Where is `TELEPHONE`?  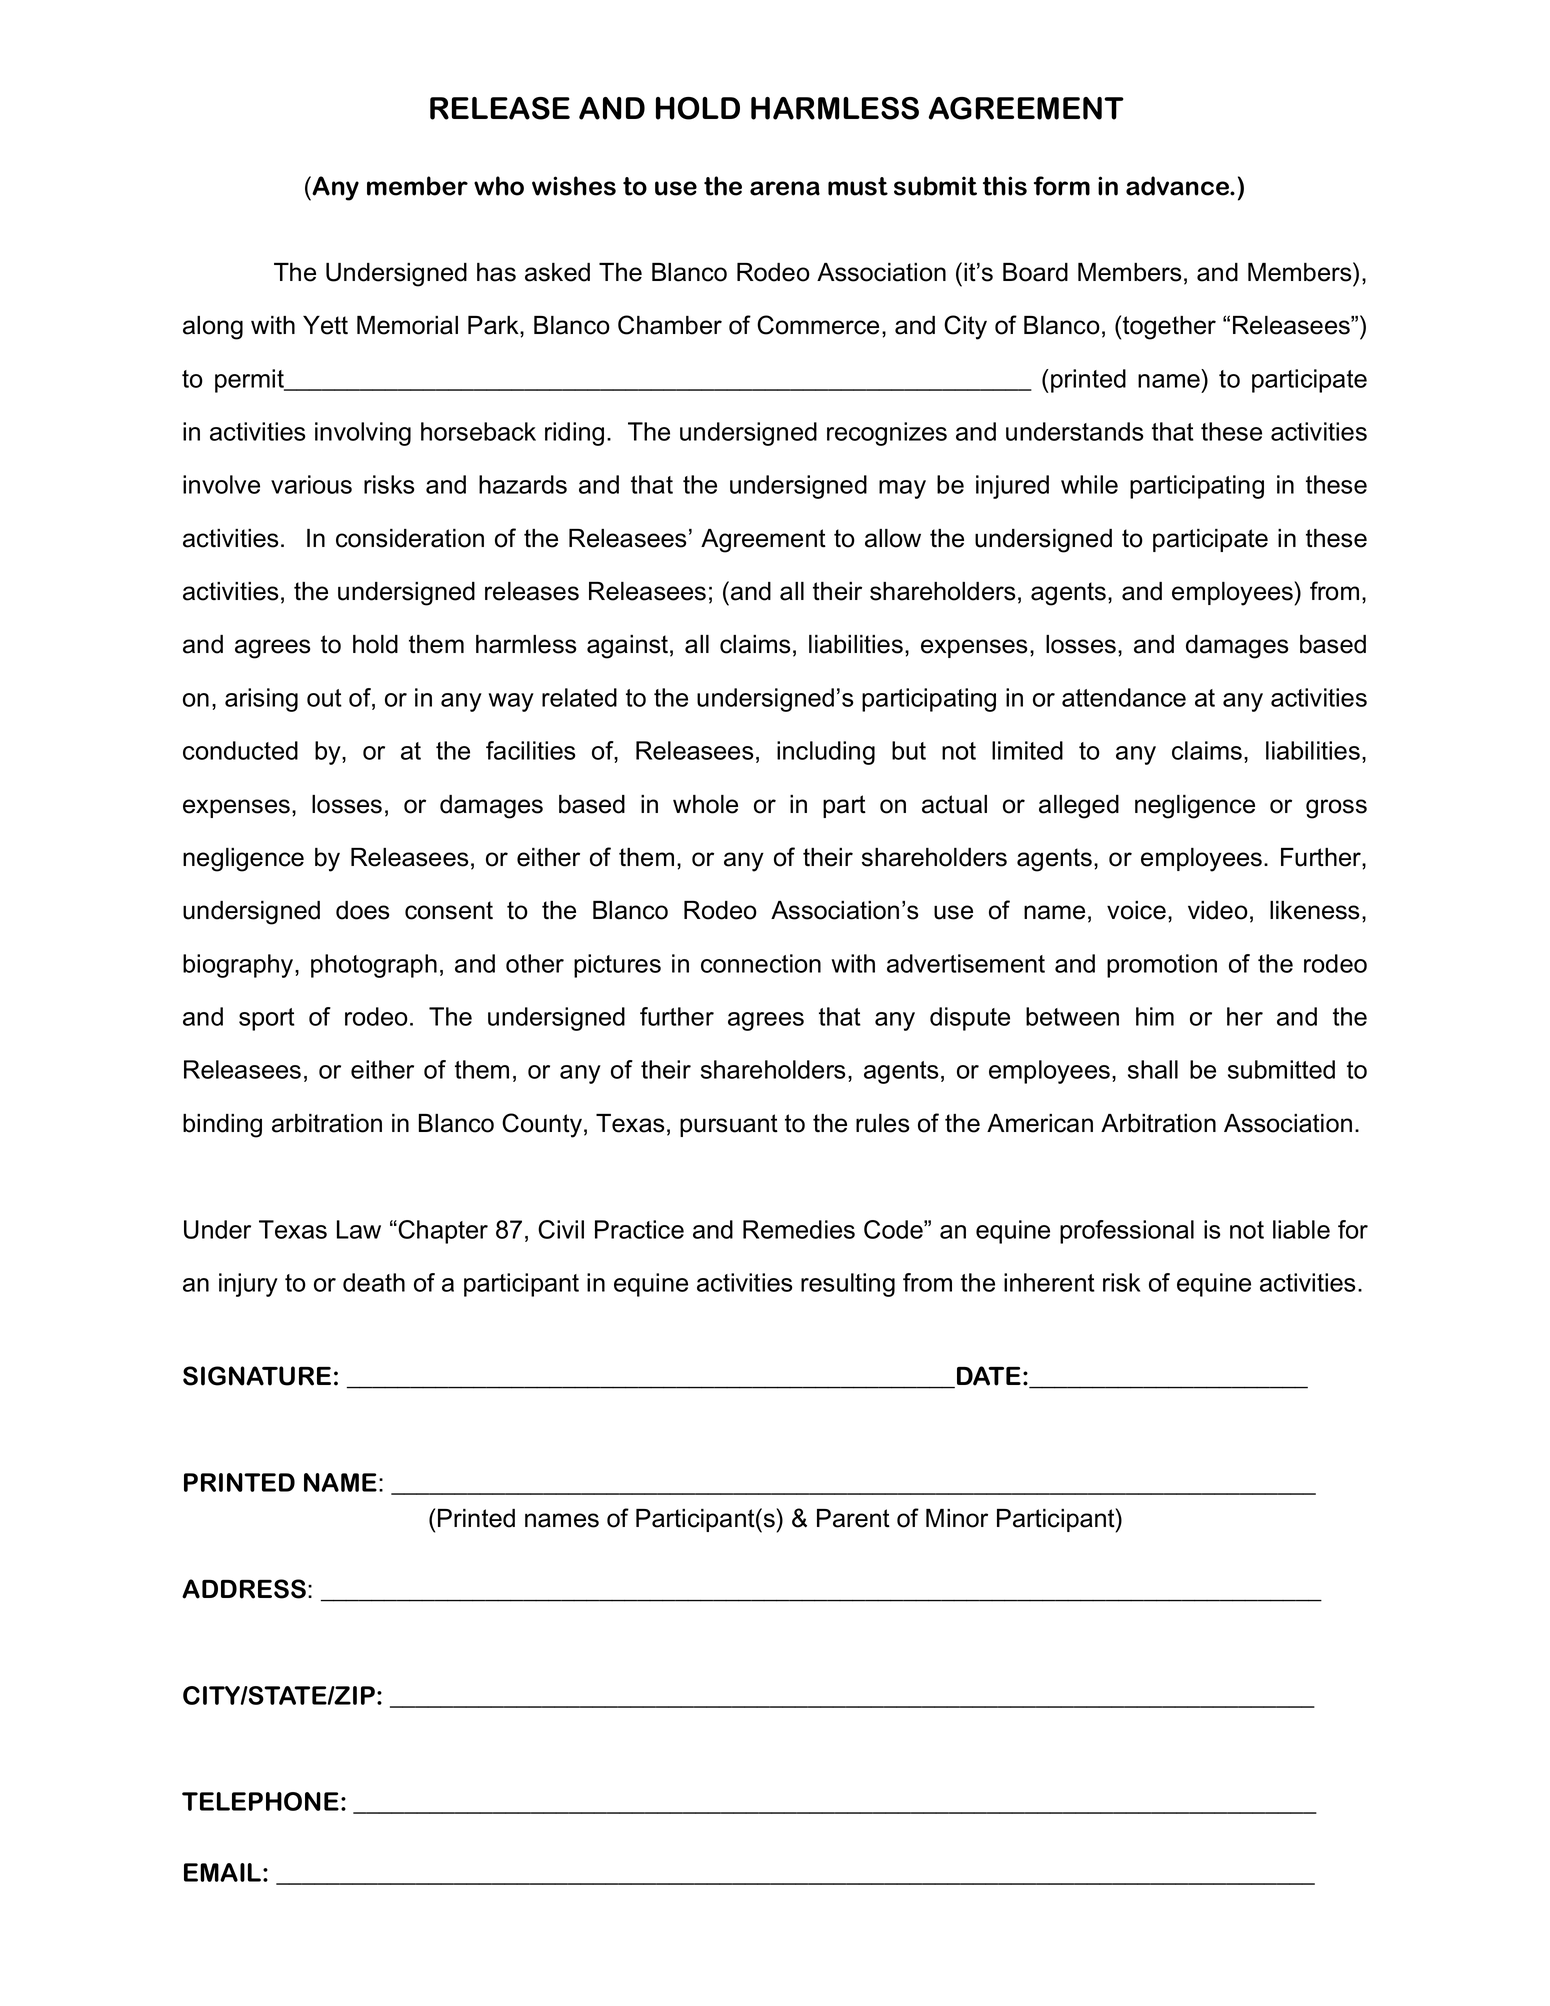 TELEPHONE is located at coordinates (260, 1801).
